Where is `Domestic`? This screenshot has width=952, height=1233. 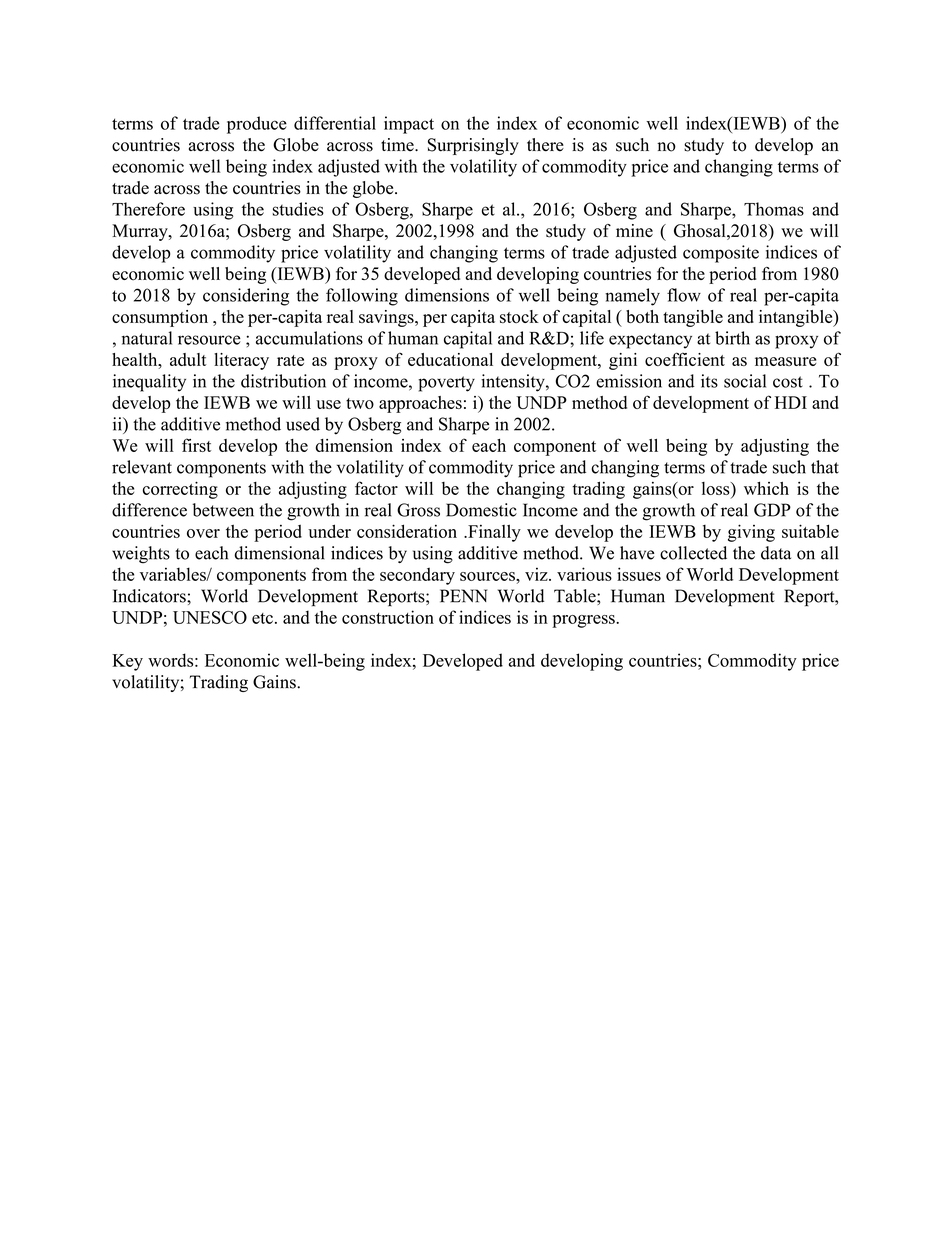
Domestic is located at coordinates (481, 510).
